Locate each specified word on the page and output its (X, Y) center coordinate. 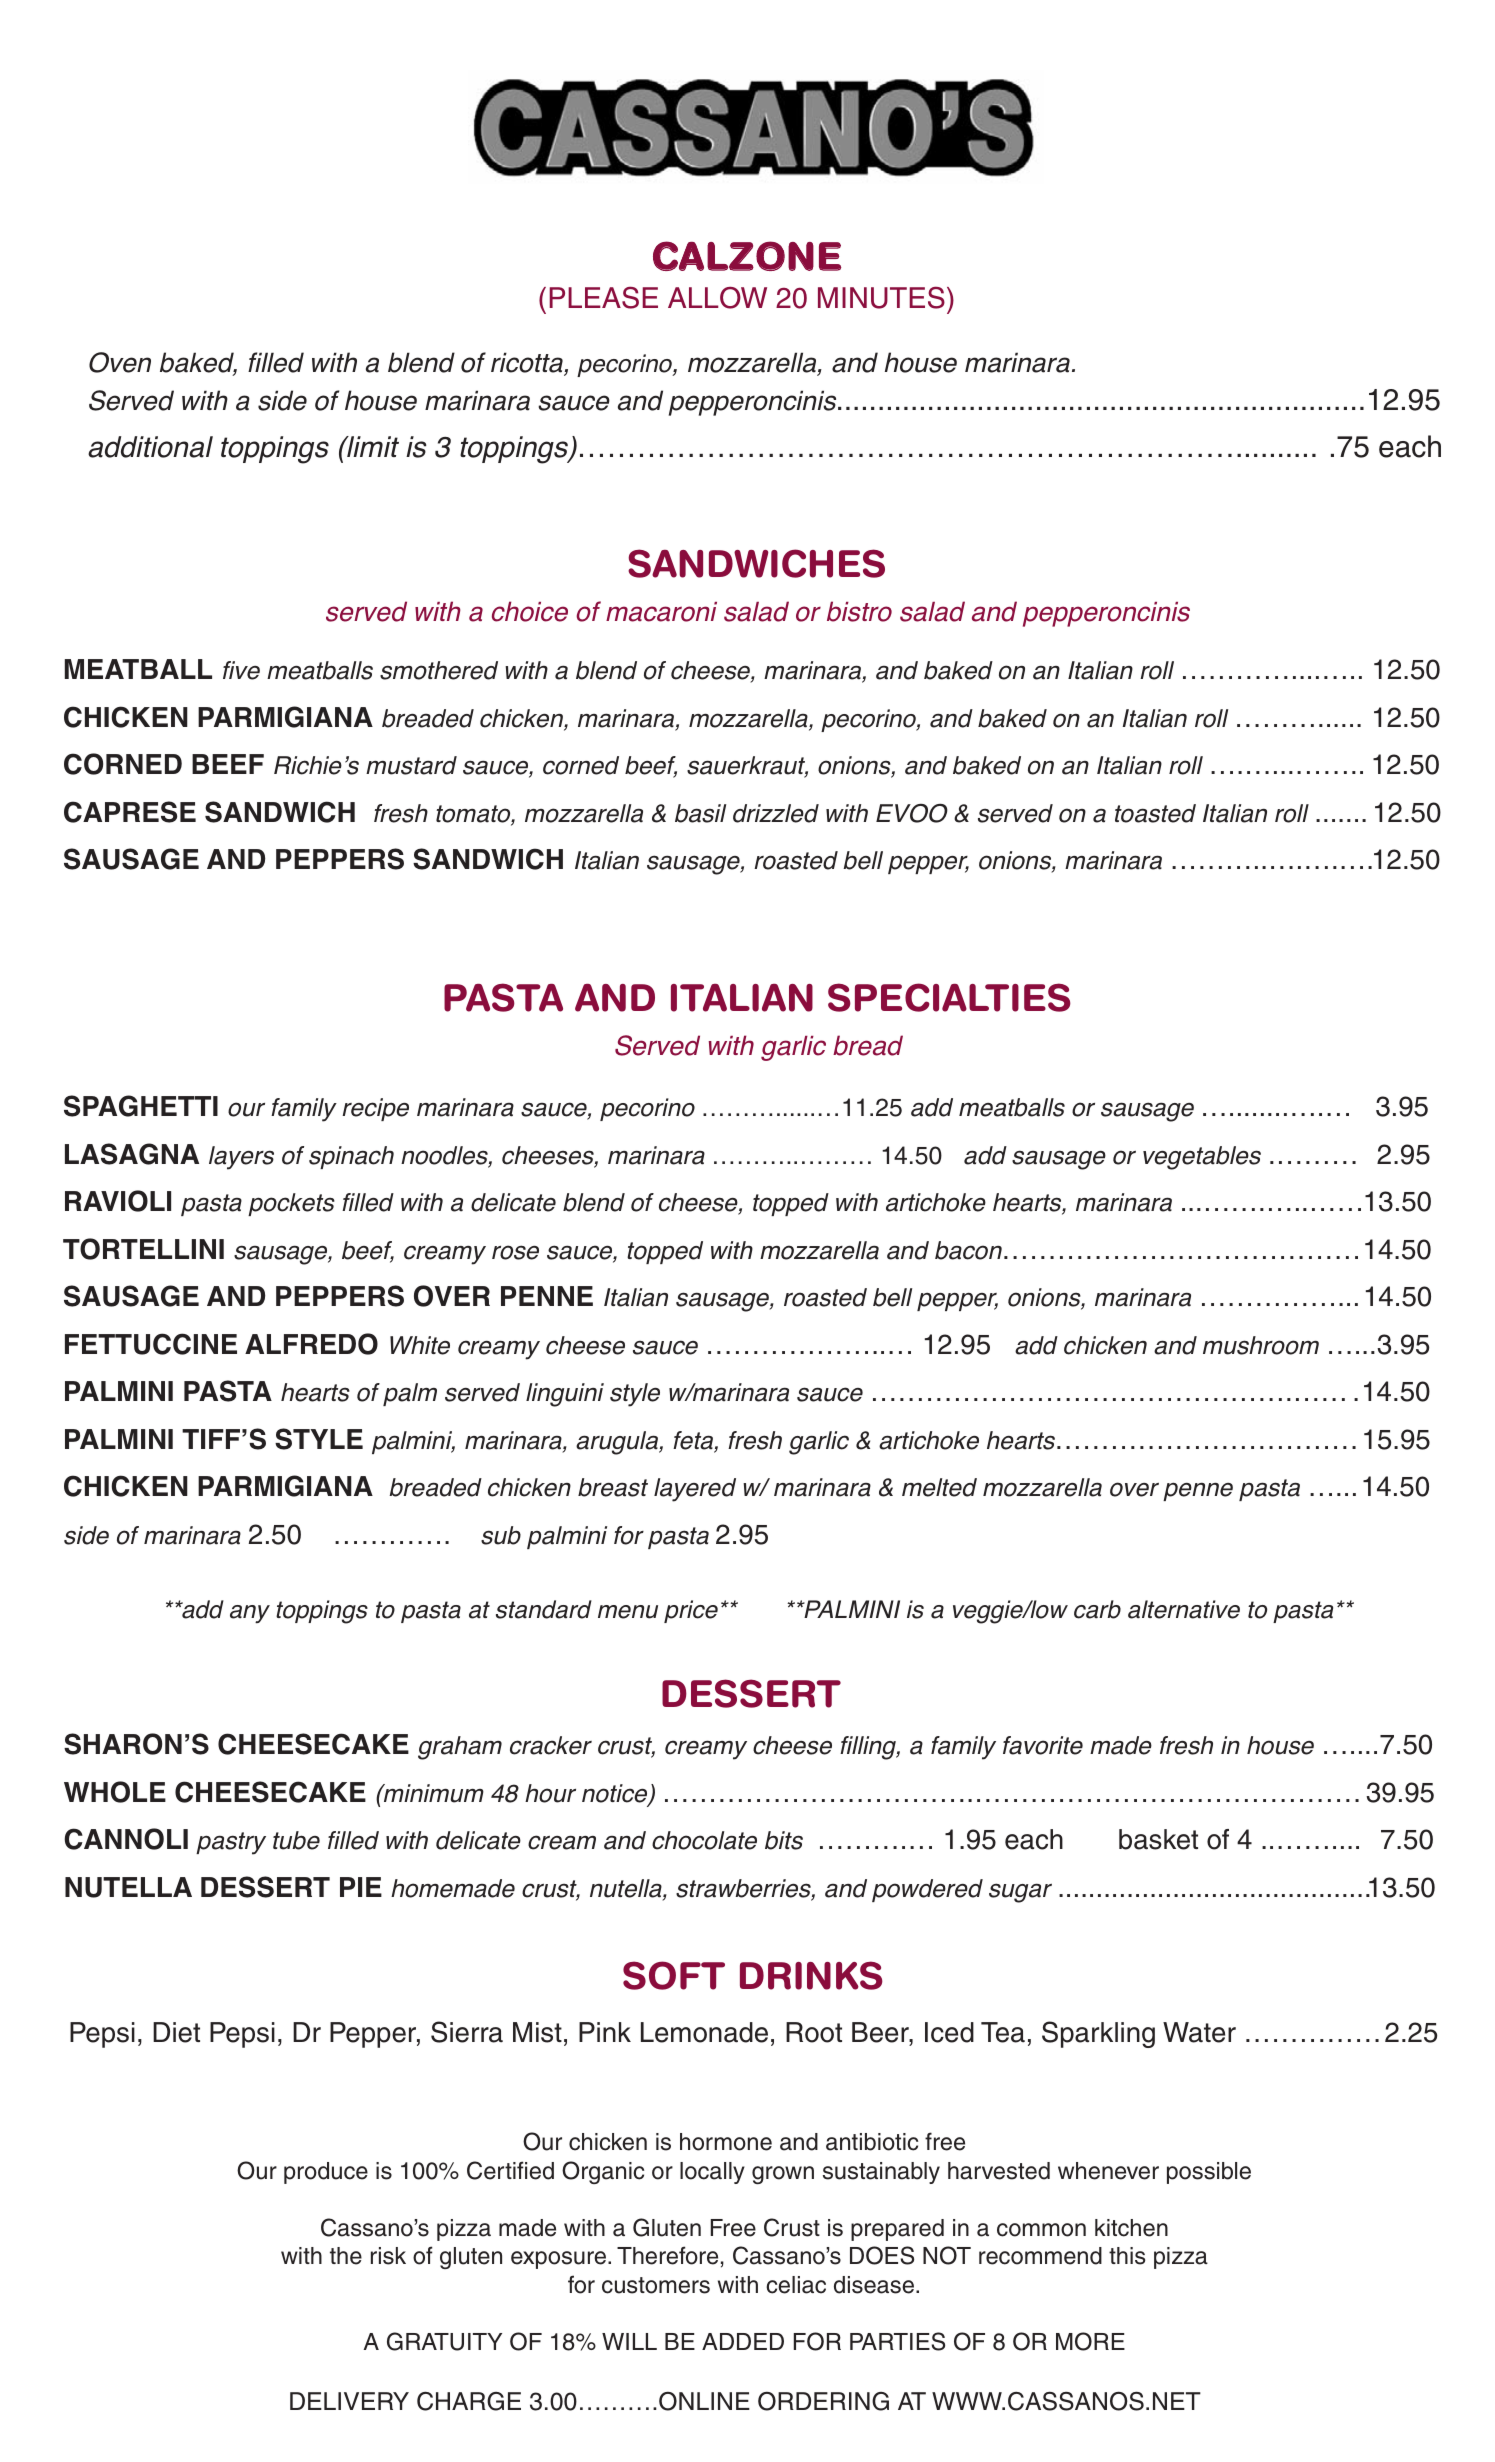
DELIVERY (349, 2401)
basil (700, 813)
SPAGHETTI (141, 1106)
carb (1097, 1609)
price (691, 1611)
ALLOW (717, 297)
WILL (629, 2341)
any (250, 1614)
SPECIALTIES (949, 997)
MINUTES (881, 297)
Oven (120, 362)
